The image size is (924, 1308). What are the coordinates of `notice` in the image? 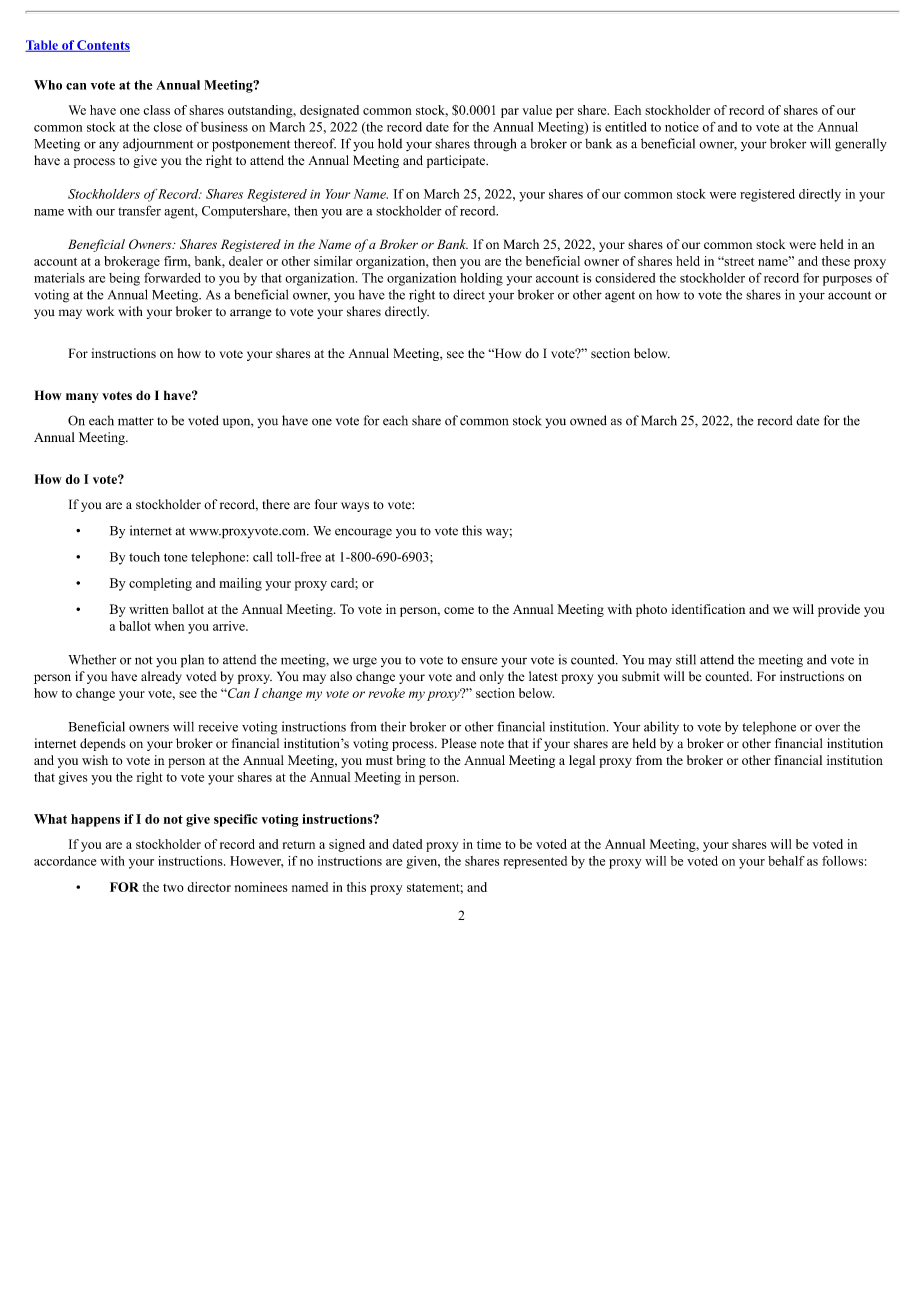 It's located at (682, 127).
